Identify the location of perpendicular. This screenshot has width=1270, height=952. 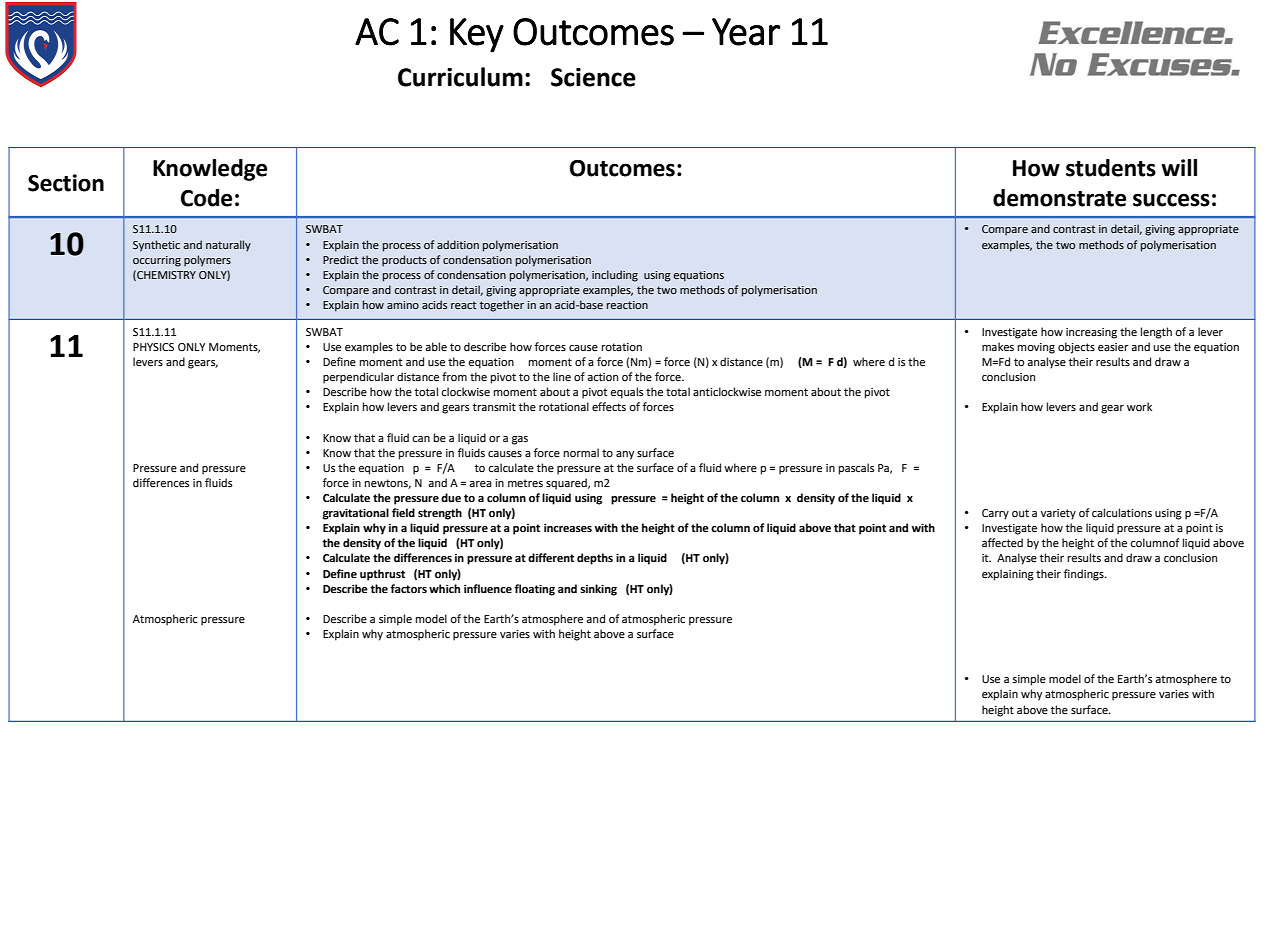
(358, 378).
